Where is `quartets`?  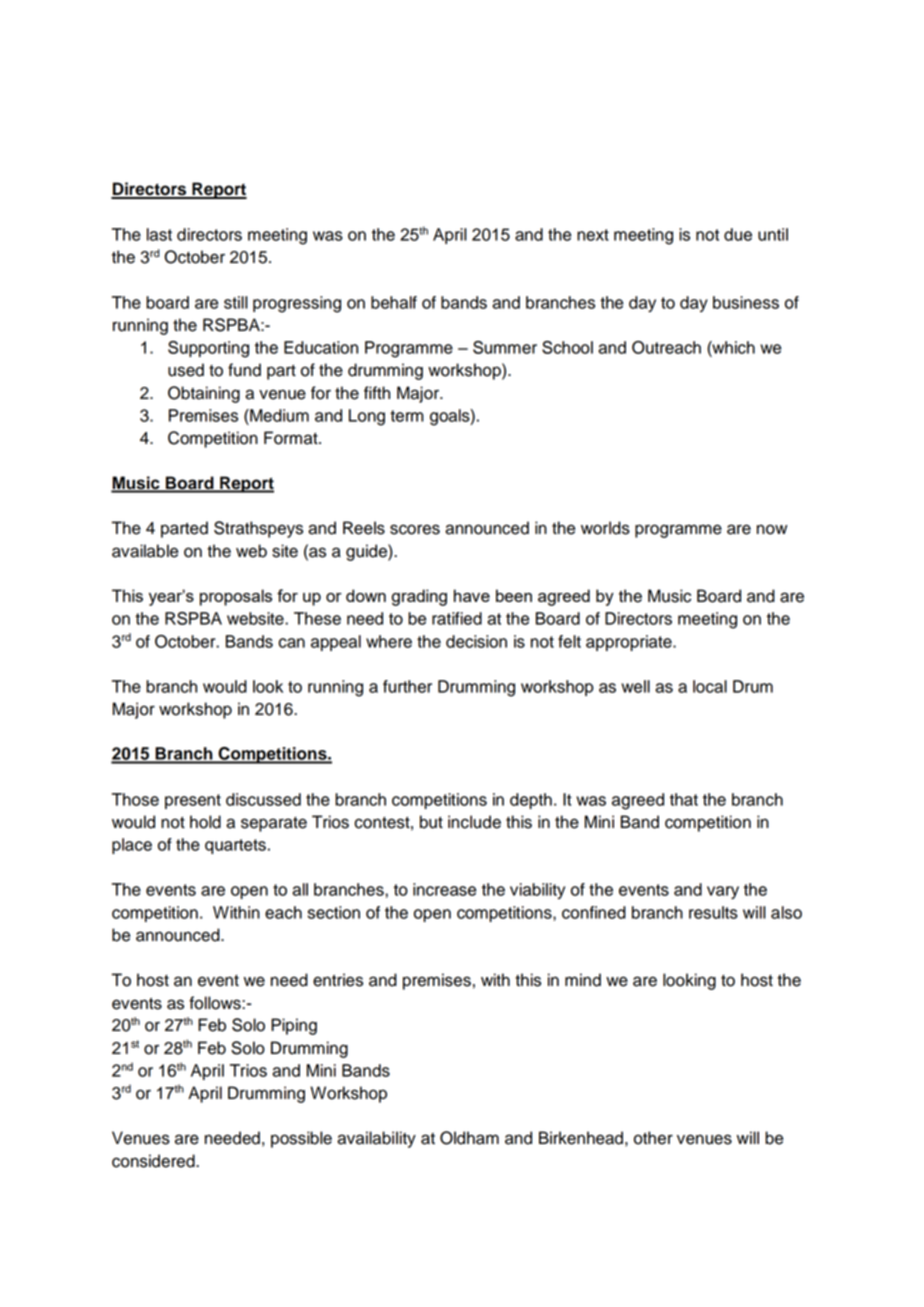
quartets is located at coordinates (235, 846).
